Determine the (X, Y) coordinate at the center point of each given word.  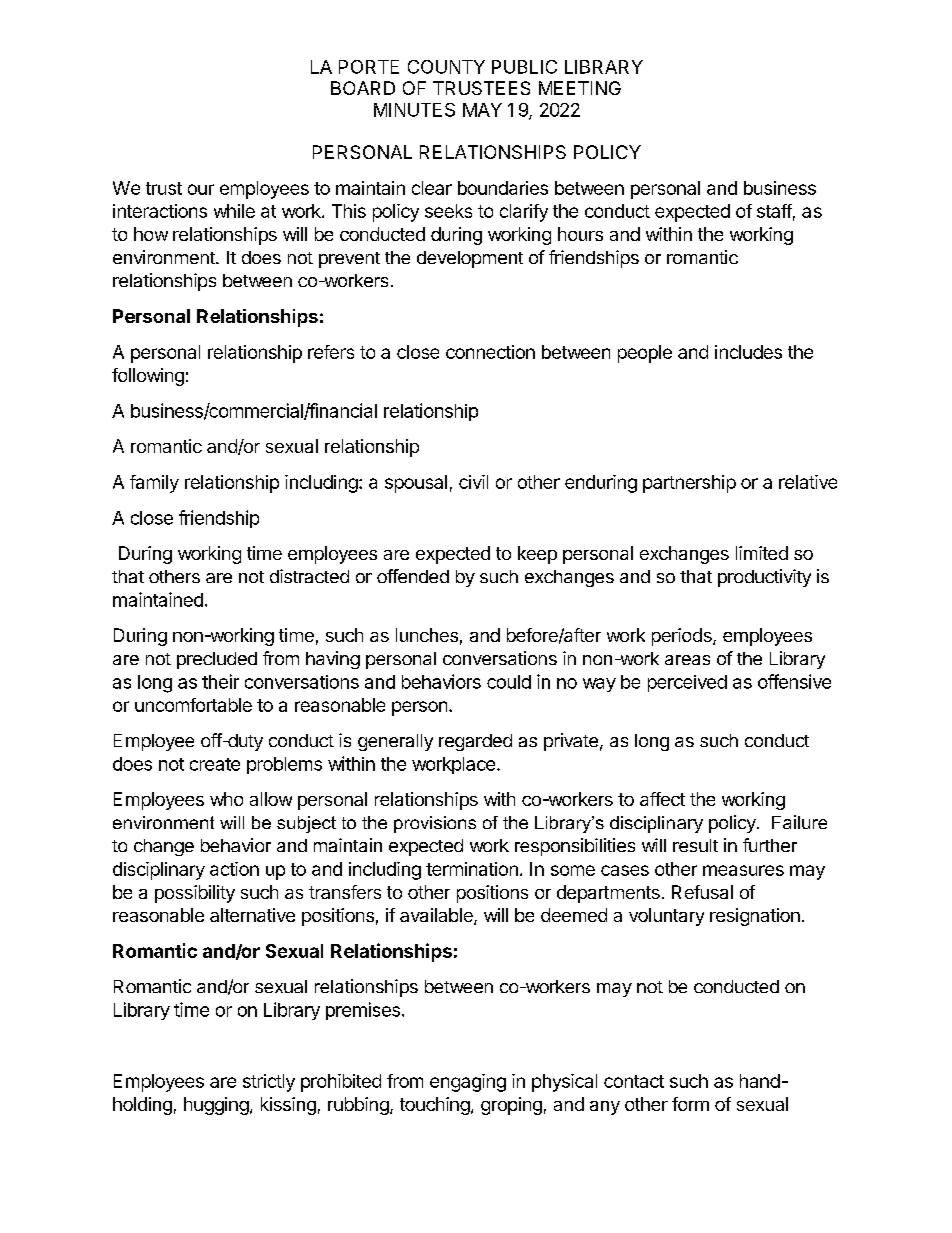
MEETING (580, 88)
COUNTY (446, 67)
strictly (269, 1083)
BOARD (363, 88)
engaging (468, 1083)
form (690, 1104)
